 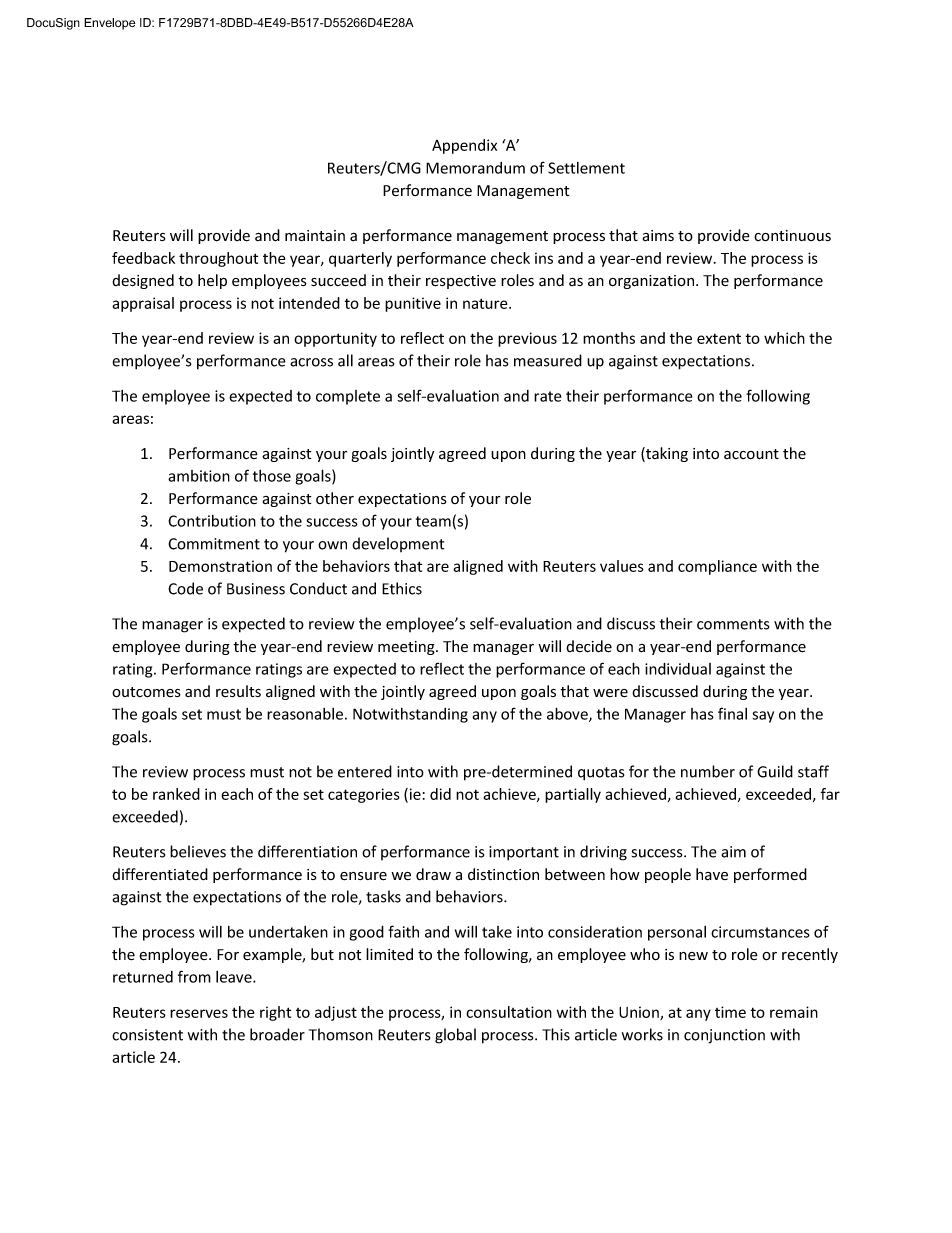 What do you see at coordinates (199, 1013) in the screenshot?
I see `reserves` at bounding box center [199, 1013].
